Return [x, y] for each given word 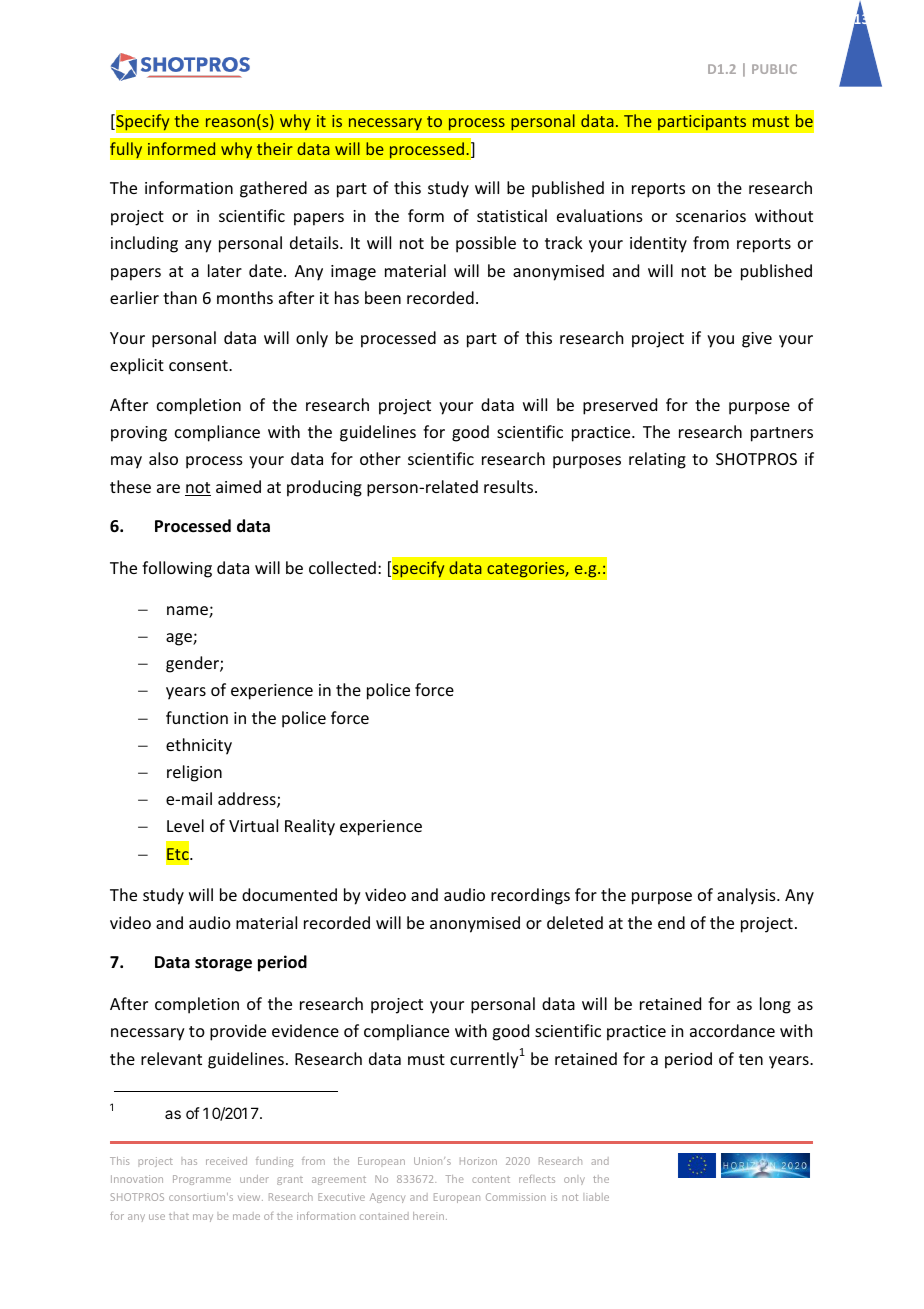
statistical [512, 215]
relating [657, 460]
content [491, 1179]
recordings [530, 896]
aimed [238, 486]
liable [596, 1197]
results [510, 486]
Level [185, 825]
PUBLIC [774, 69]
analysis [747, 896]
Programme [202, 1180]
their [275, 148]
